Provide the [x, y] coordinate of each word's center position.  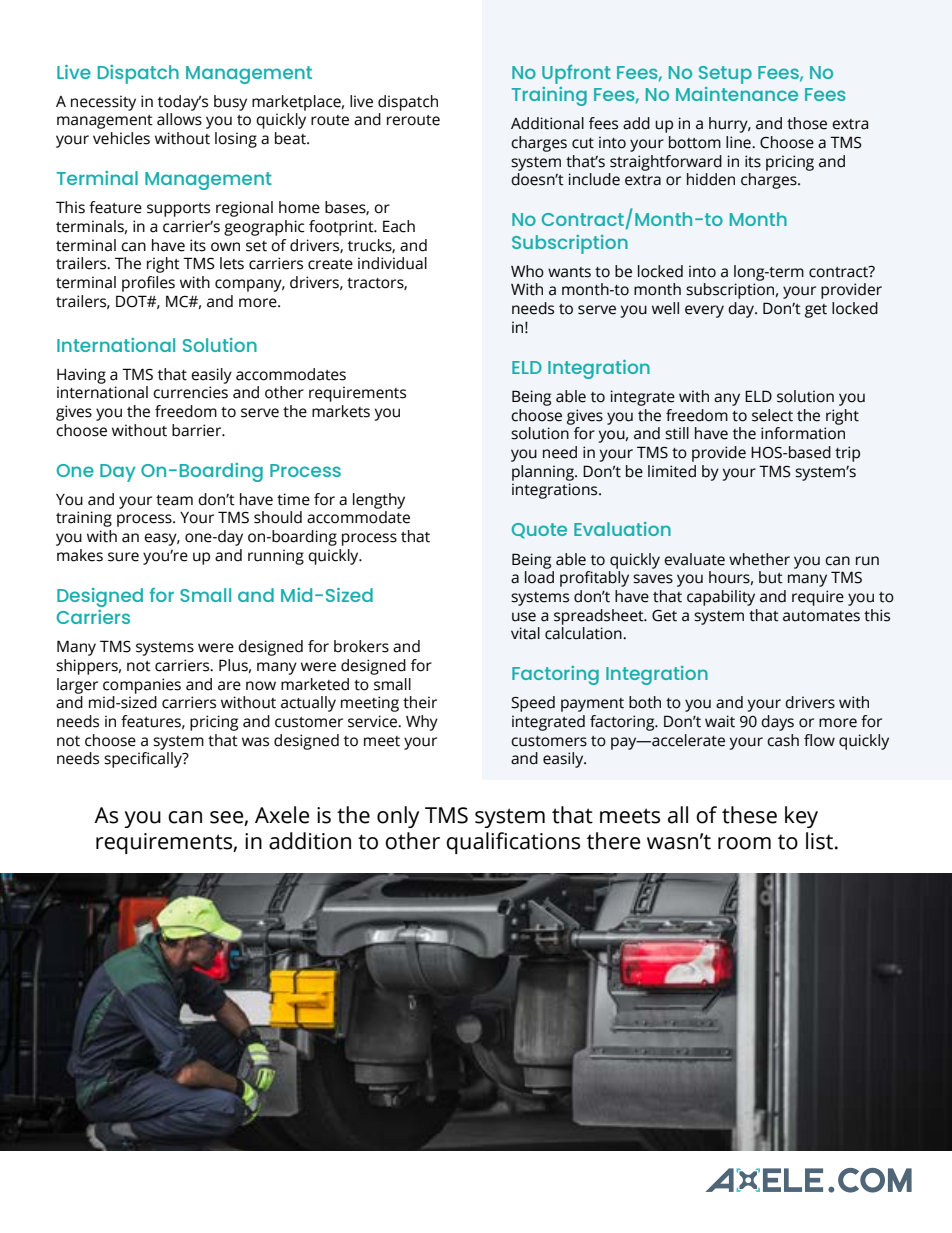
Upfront [576, 74]
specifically [144, 760]
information [803, 433]
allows [179, 119]
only [398, 817]
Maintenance [737, 94]
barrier [198, 430]
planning [544, 473]
